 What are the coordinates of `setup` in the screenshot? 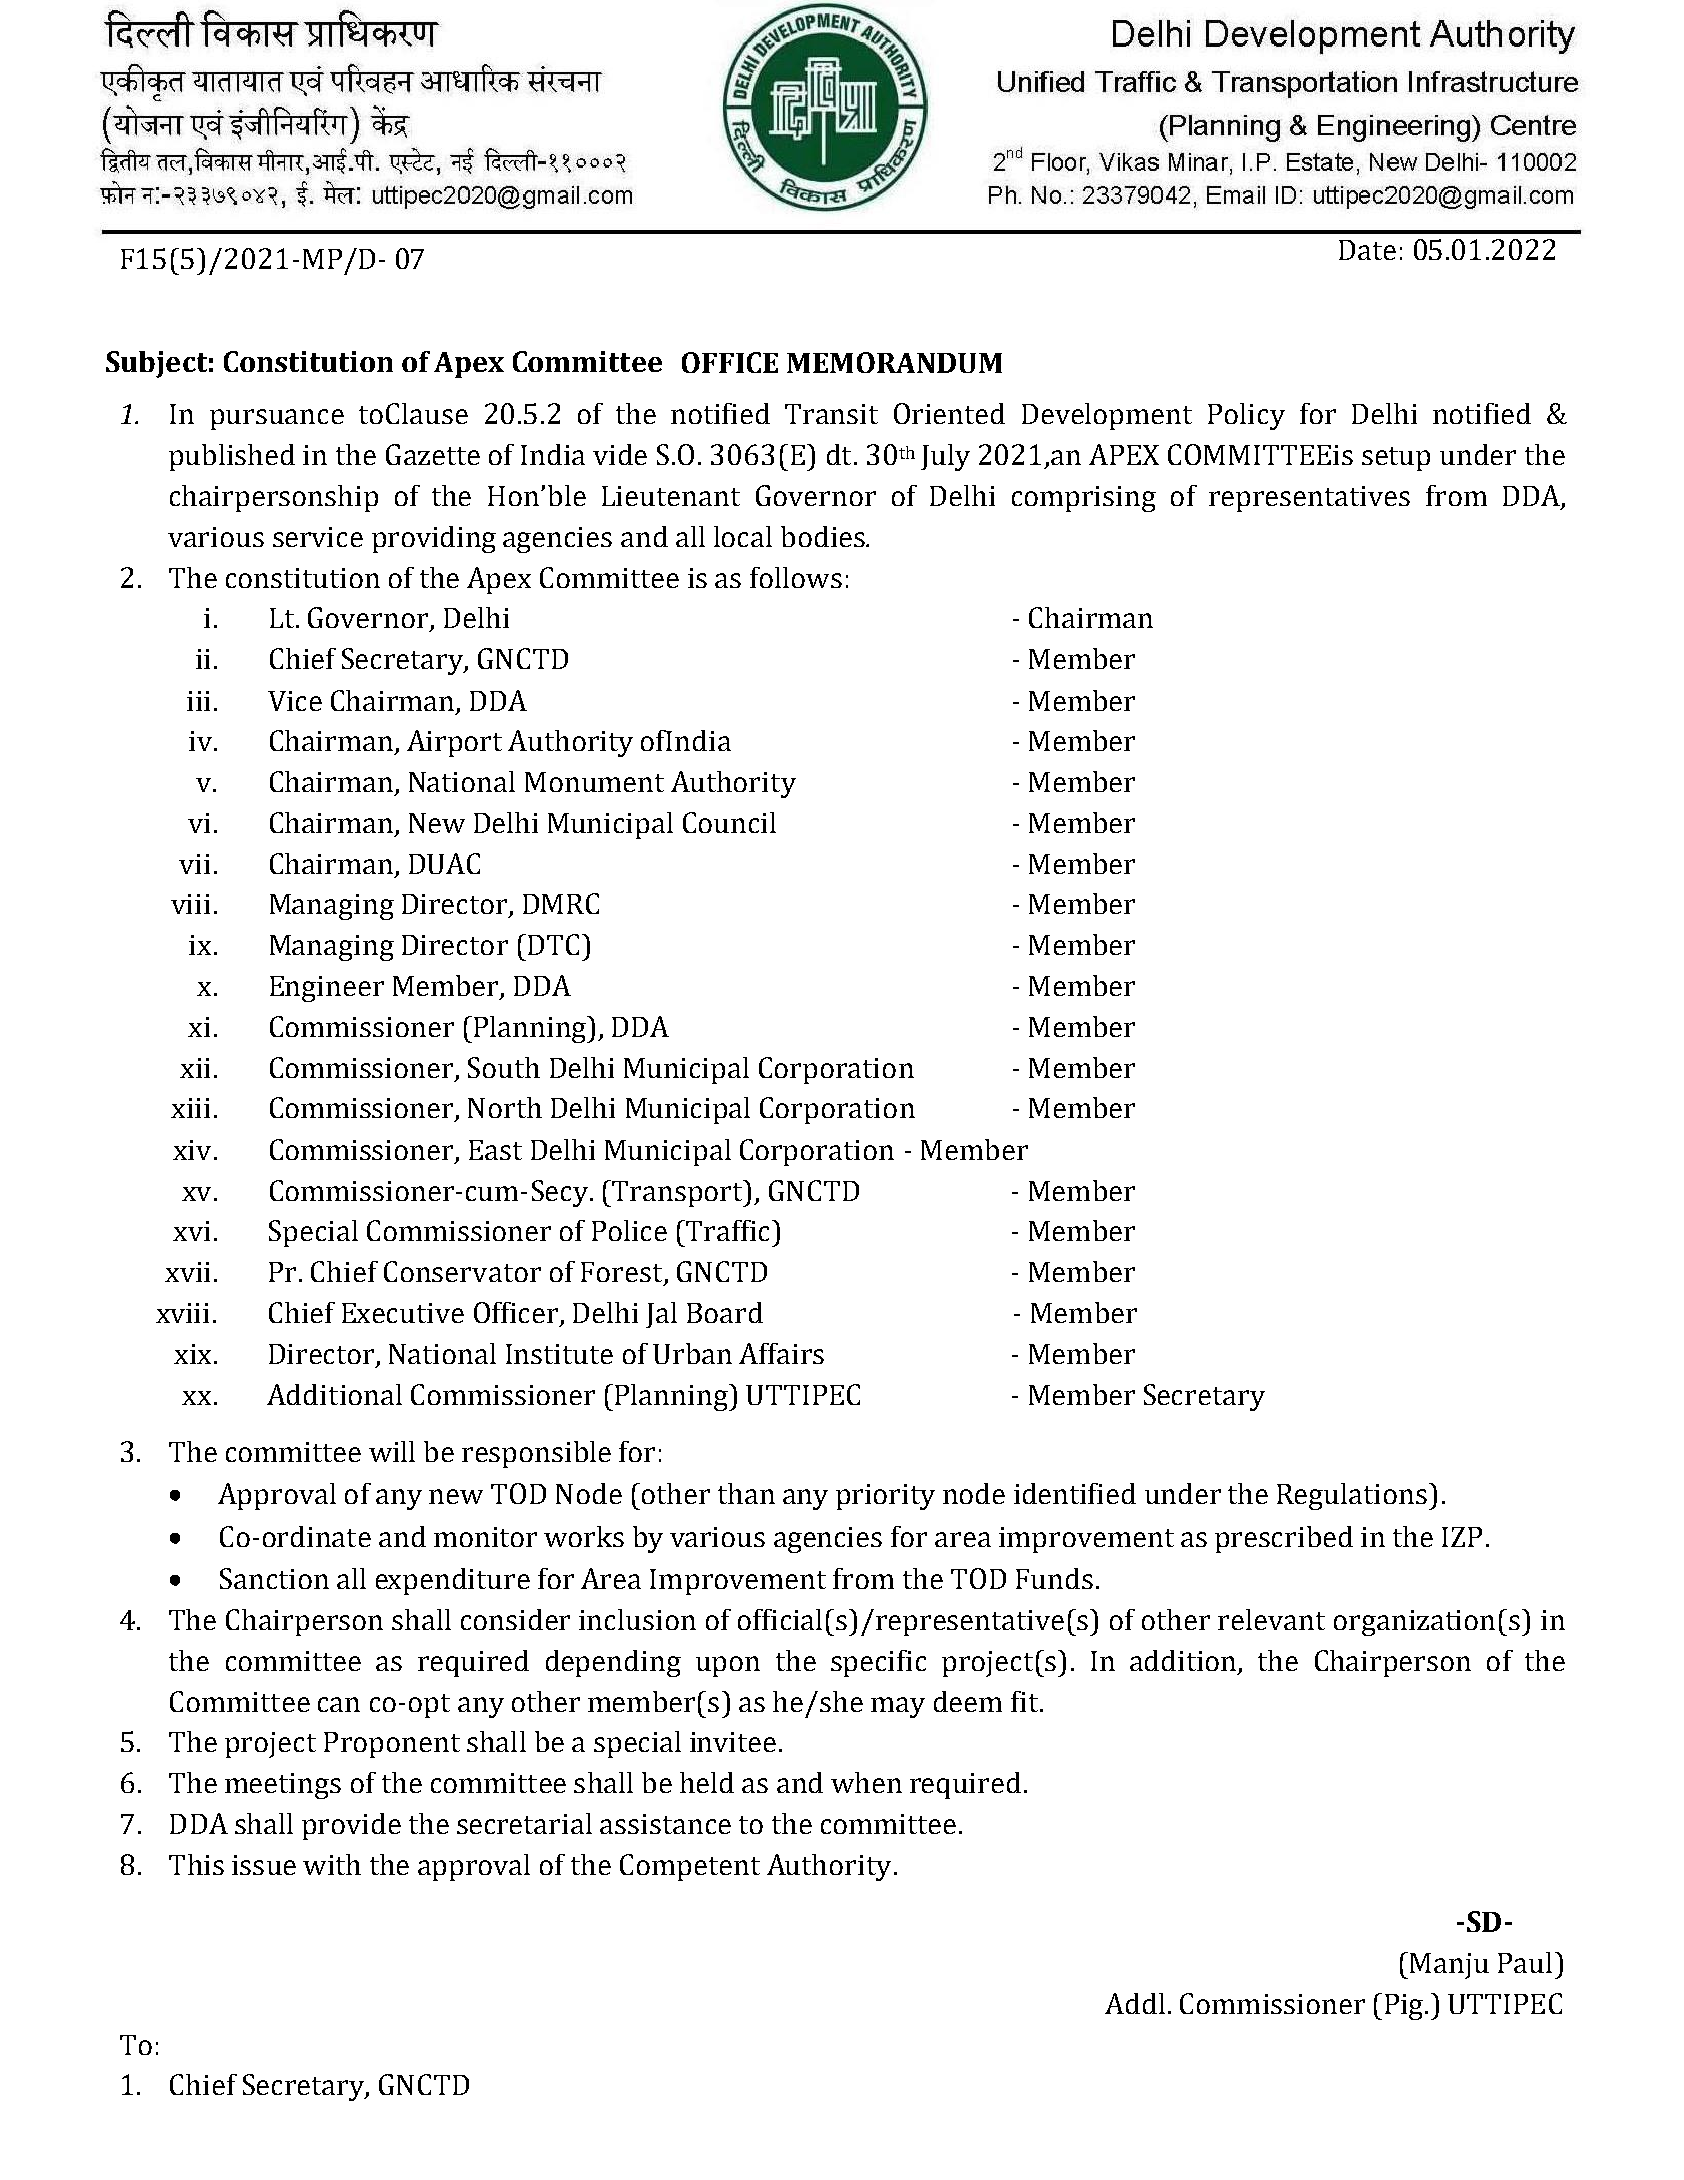 It's located at (1396, 459).
